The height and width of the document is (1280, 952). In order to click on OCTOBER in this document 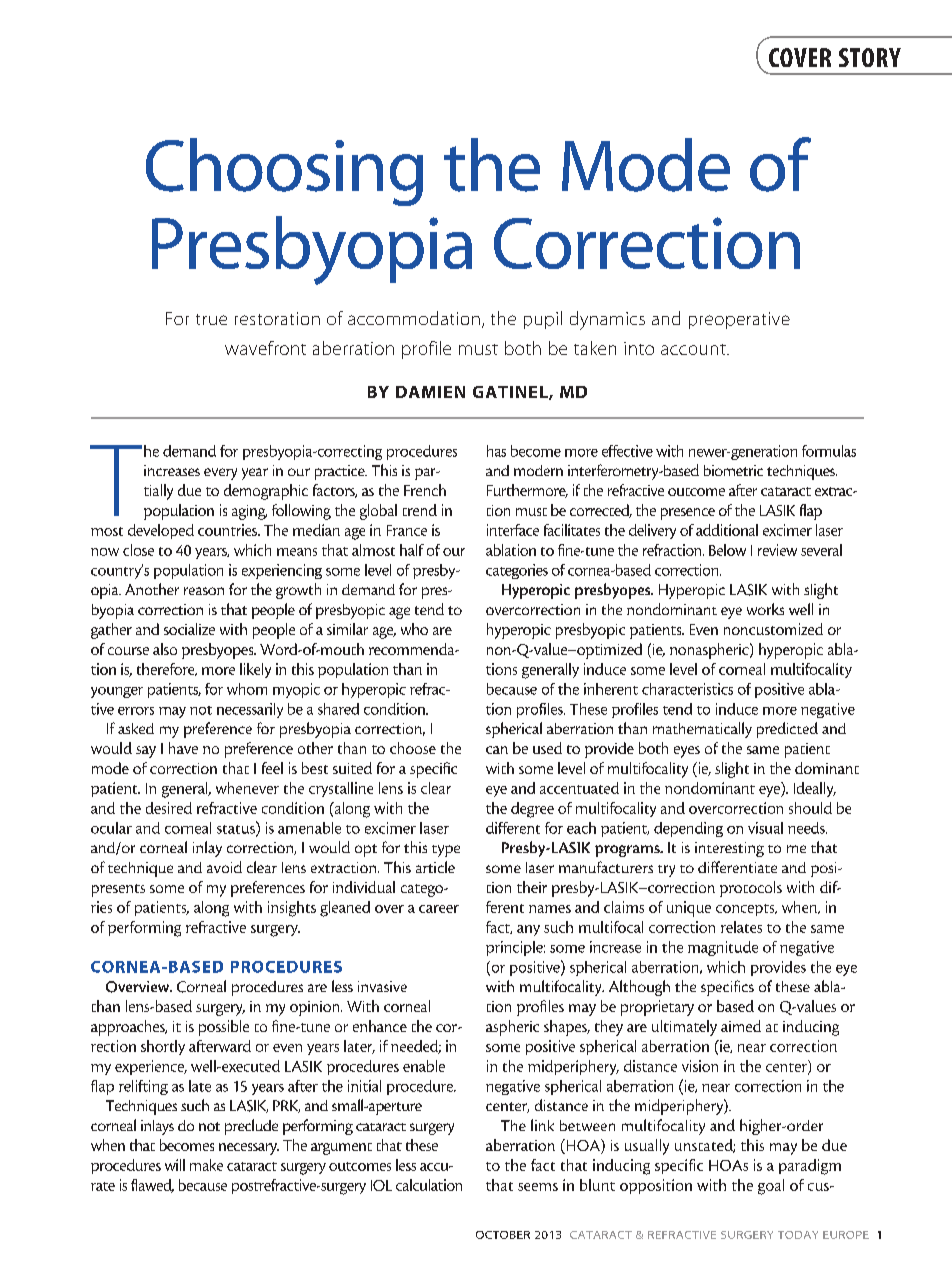, I will do `click(503, 1235)`.
